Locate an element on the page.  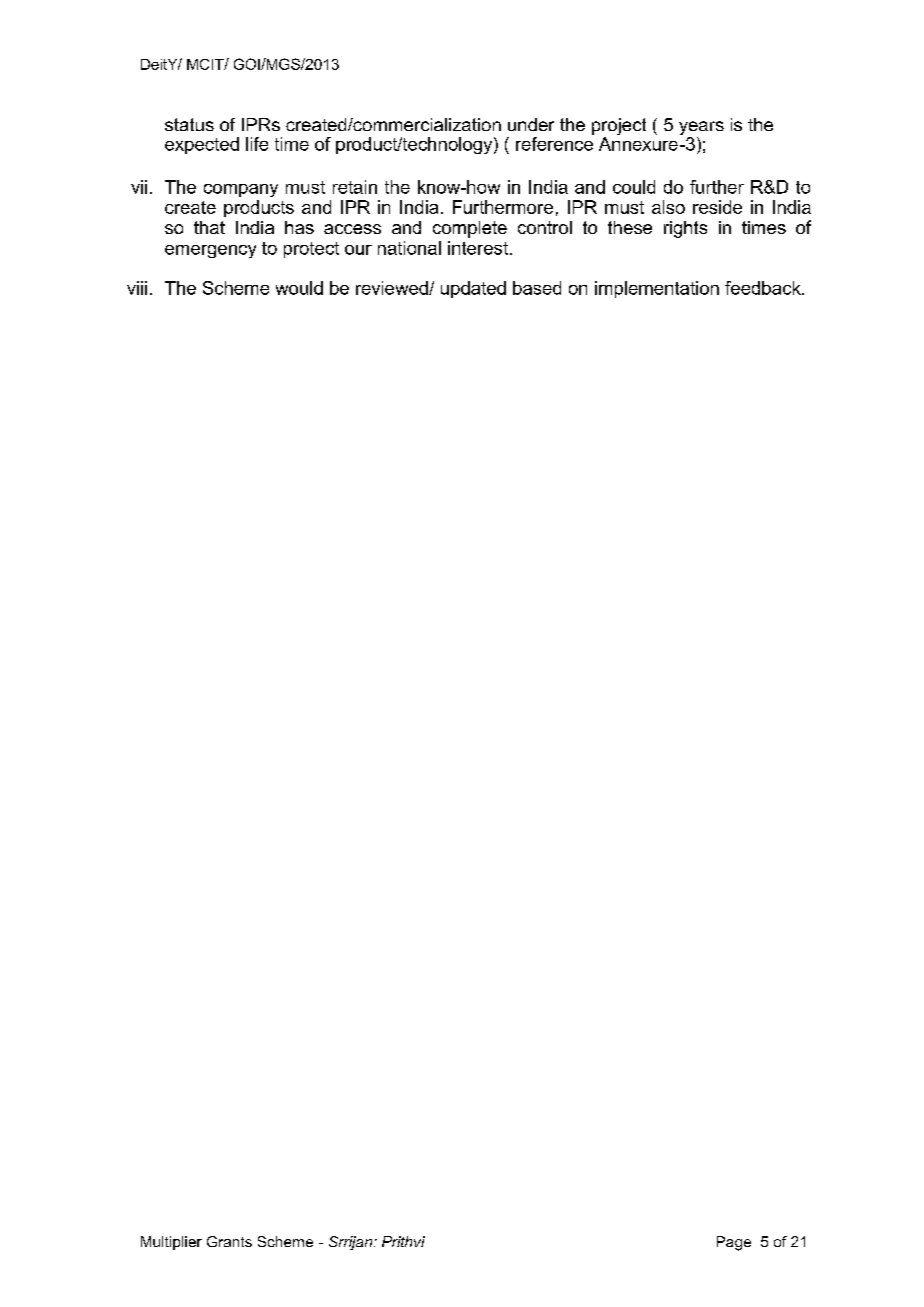
would is located at coordinates (299, 288).
